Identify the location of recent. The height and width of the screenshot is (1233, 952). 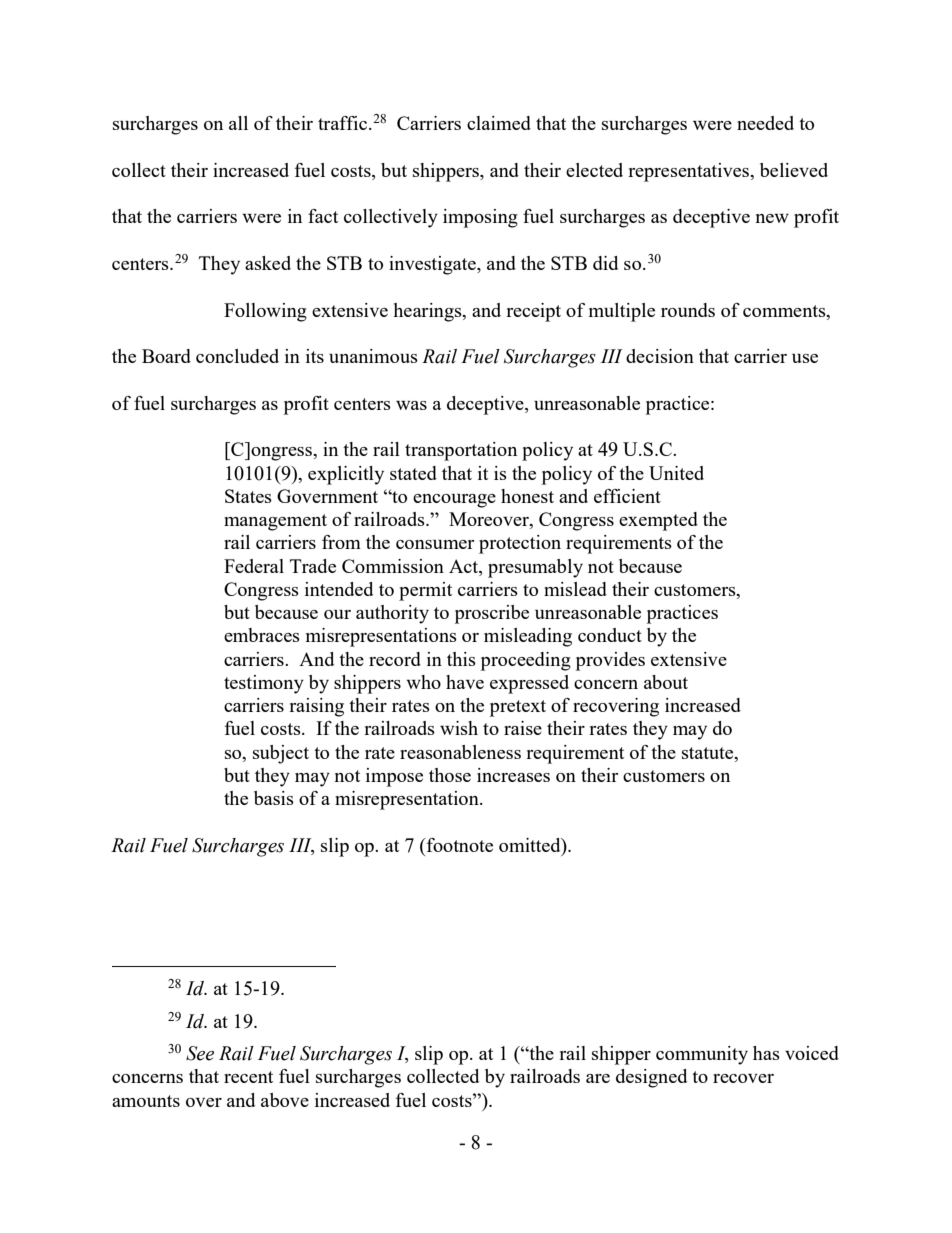
(248, 1077).
